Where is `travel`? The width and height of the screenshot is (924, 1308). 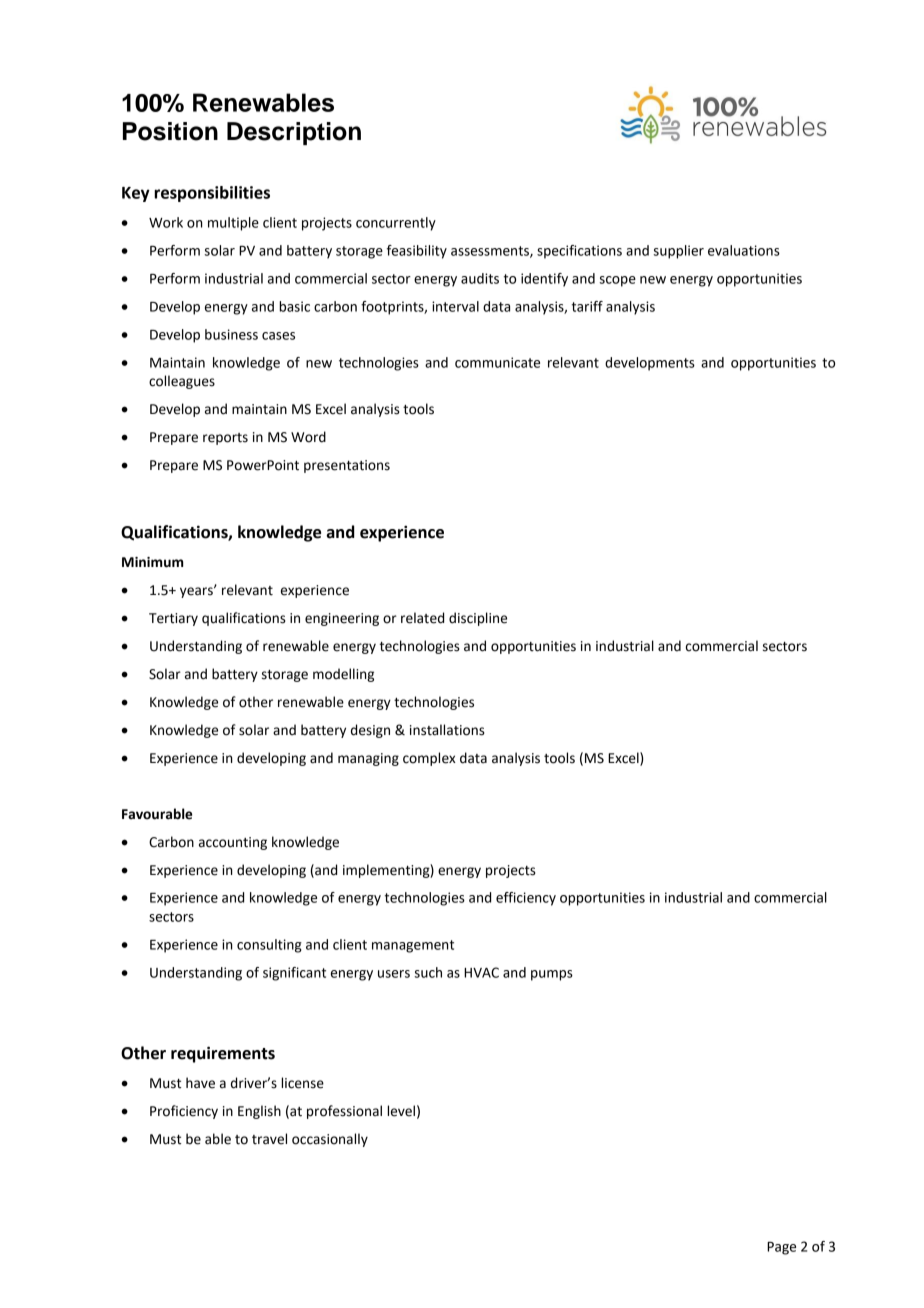
travel is located at coordinates (269, 1139).
